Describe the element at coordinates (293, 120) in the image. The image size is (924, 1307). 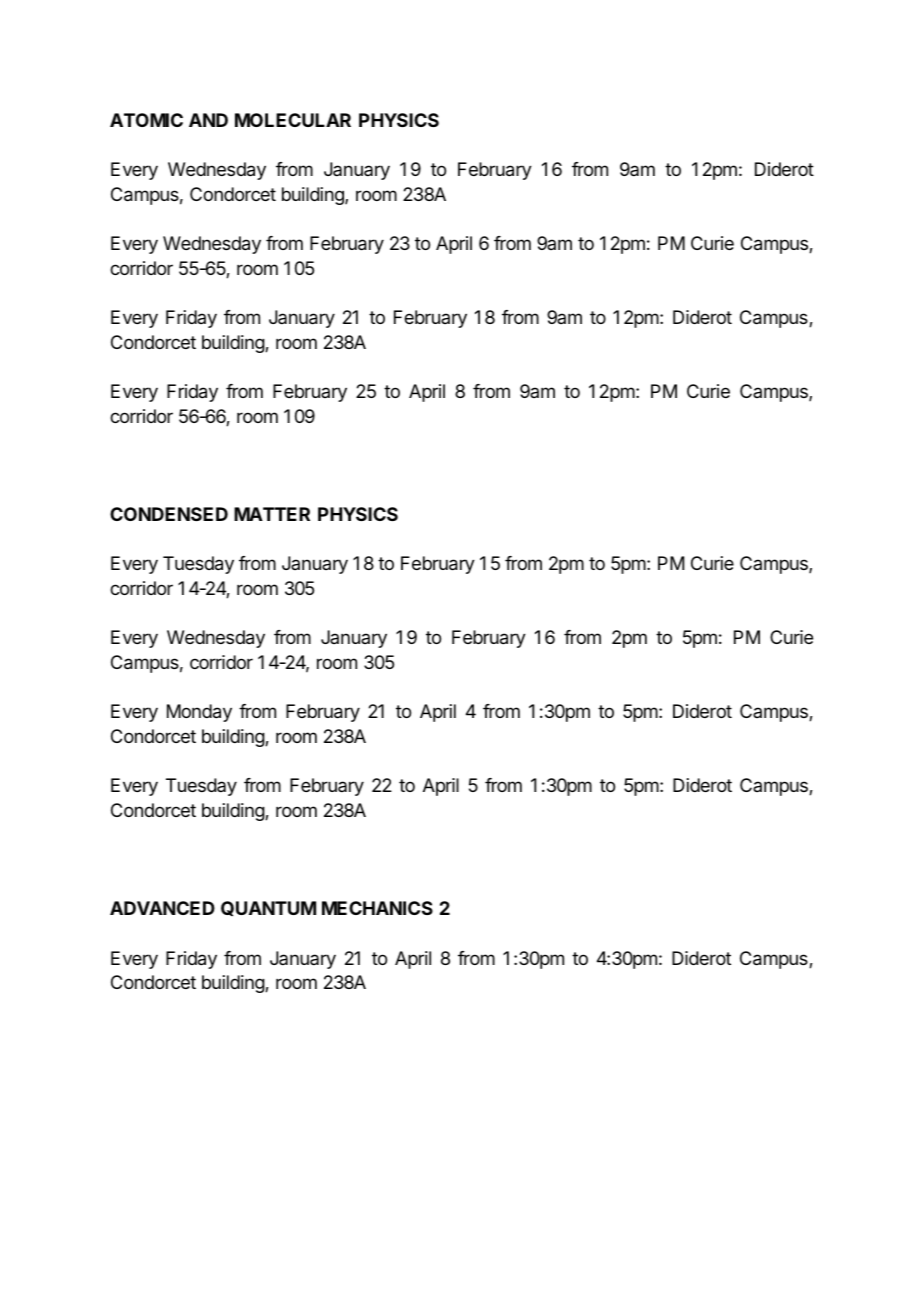
I see `MOLECULAR` at that location.
